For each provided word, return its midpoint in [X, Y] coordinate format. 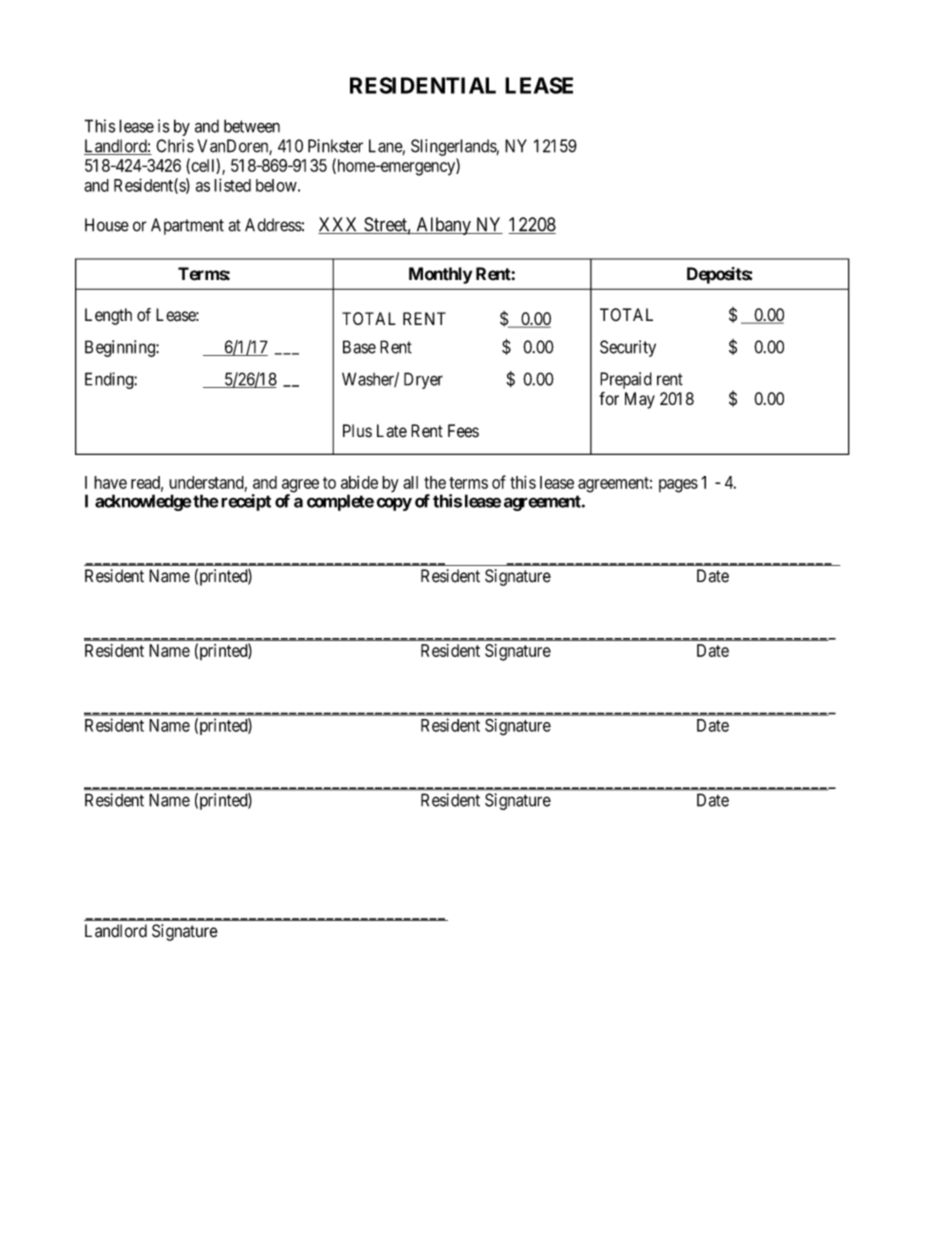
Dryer [423, 380]
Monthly [440, 275]
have [110, 482]
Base [359, 347]
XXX [339, 225]
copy [394, 504]
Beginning [121, 348]
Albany [443, 226]
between [252, 126]
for [609, 398]
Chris [175, 146]
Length [108, 316]
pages [678, 486]
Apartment [187, 226]
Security [628, 348]
